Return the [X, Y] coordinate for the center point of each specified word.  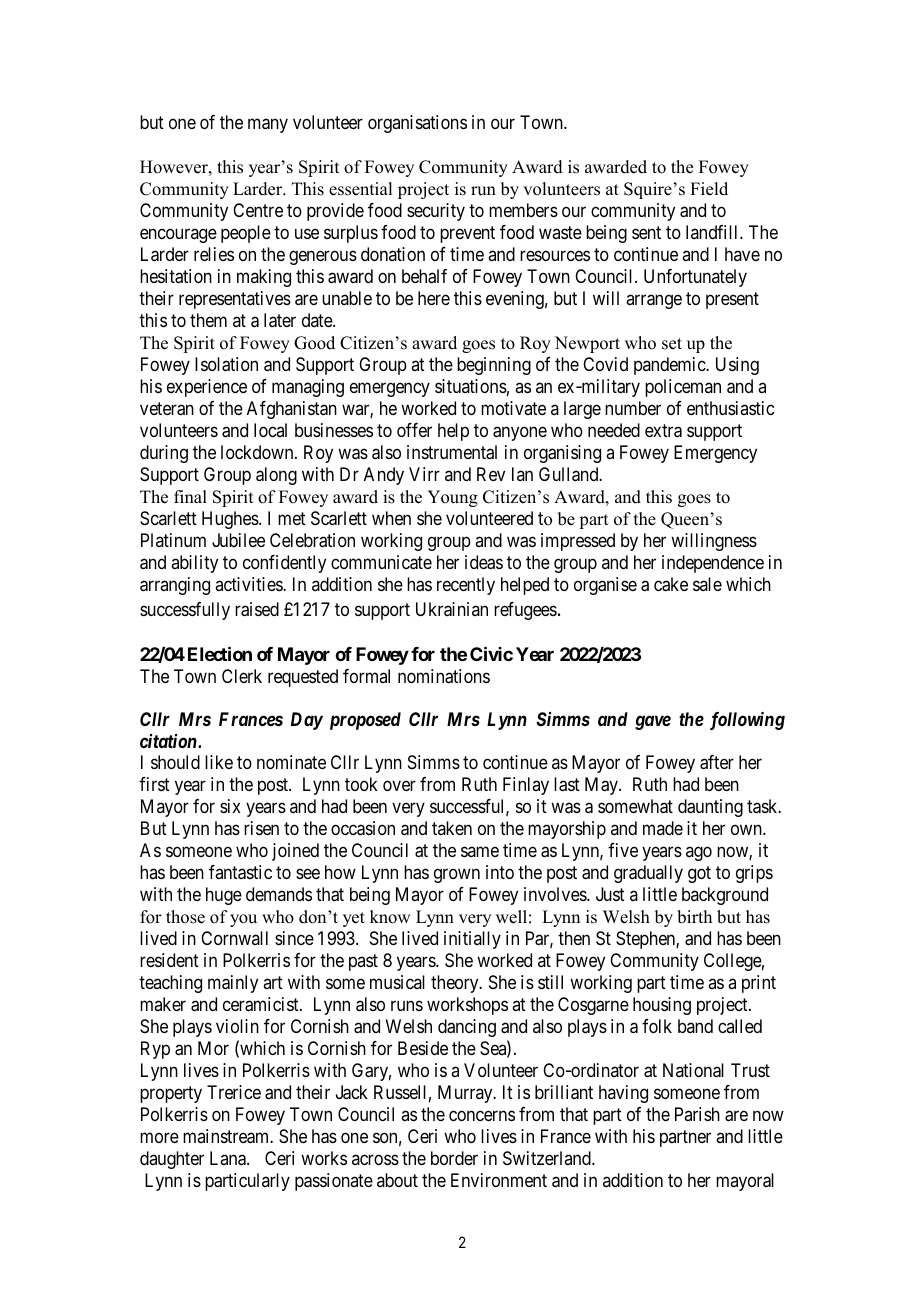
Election [220, 653]
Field [709, 189]
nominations [444, 676]
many [268, 125]
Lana [229, 1158]
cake [671, 584]
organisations [417, 124]
